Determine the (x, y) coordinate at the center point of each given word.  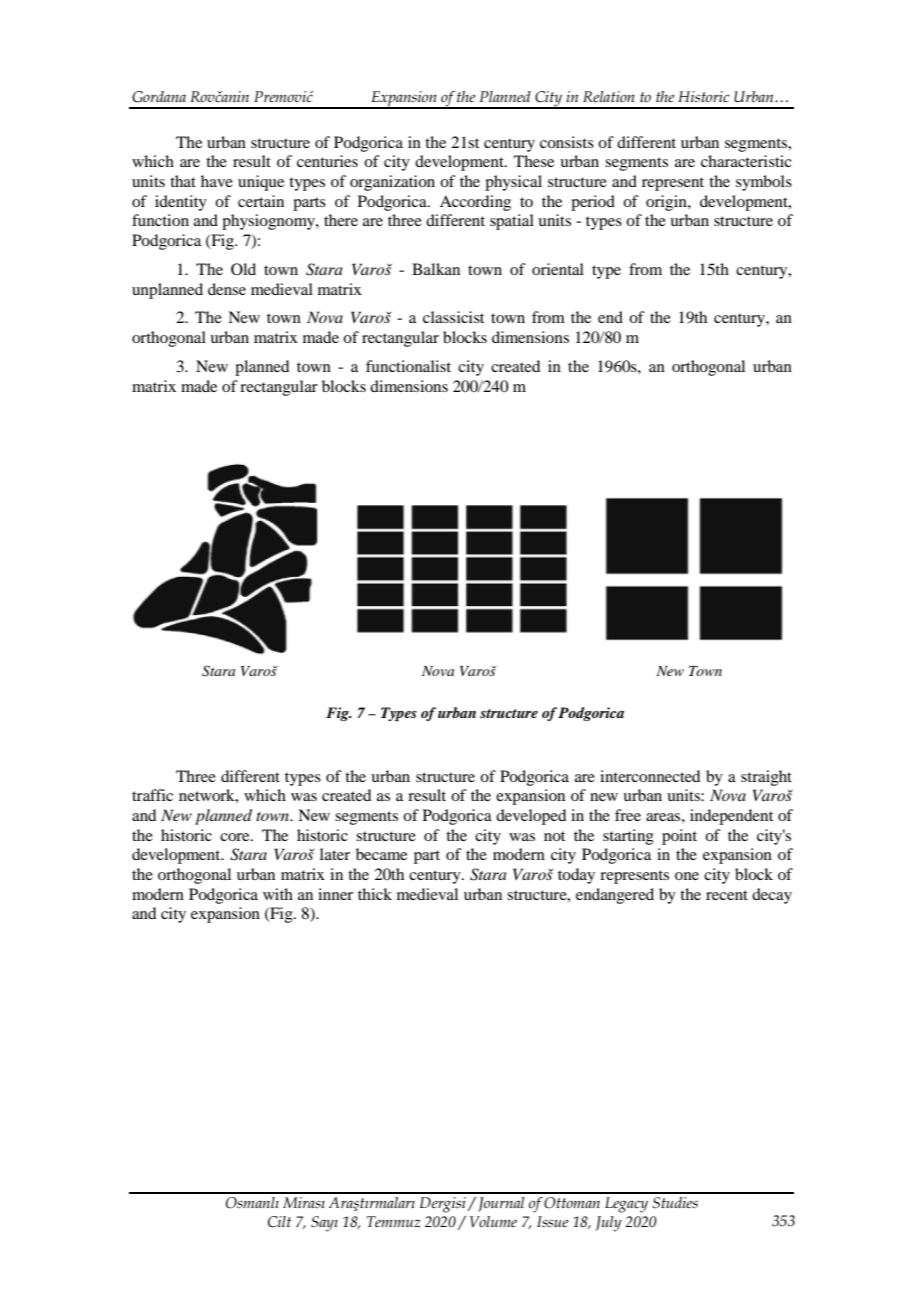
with (278, 894)
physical (513, 183)
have (217, 181)
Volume (493, 1222)
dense (227, 289)
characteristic (746, 161)
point (679, 837)
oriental (558, 269)
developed (531, 817)
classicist (453, 317)
